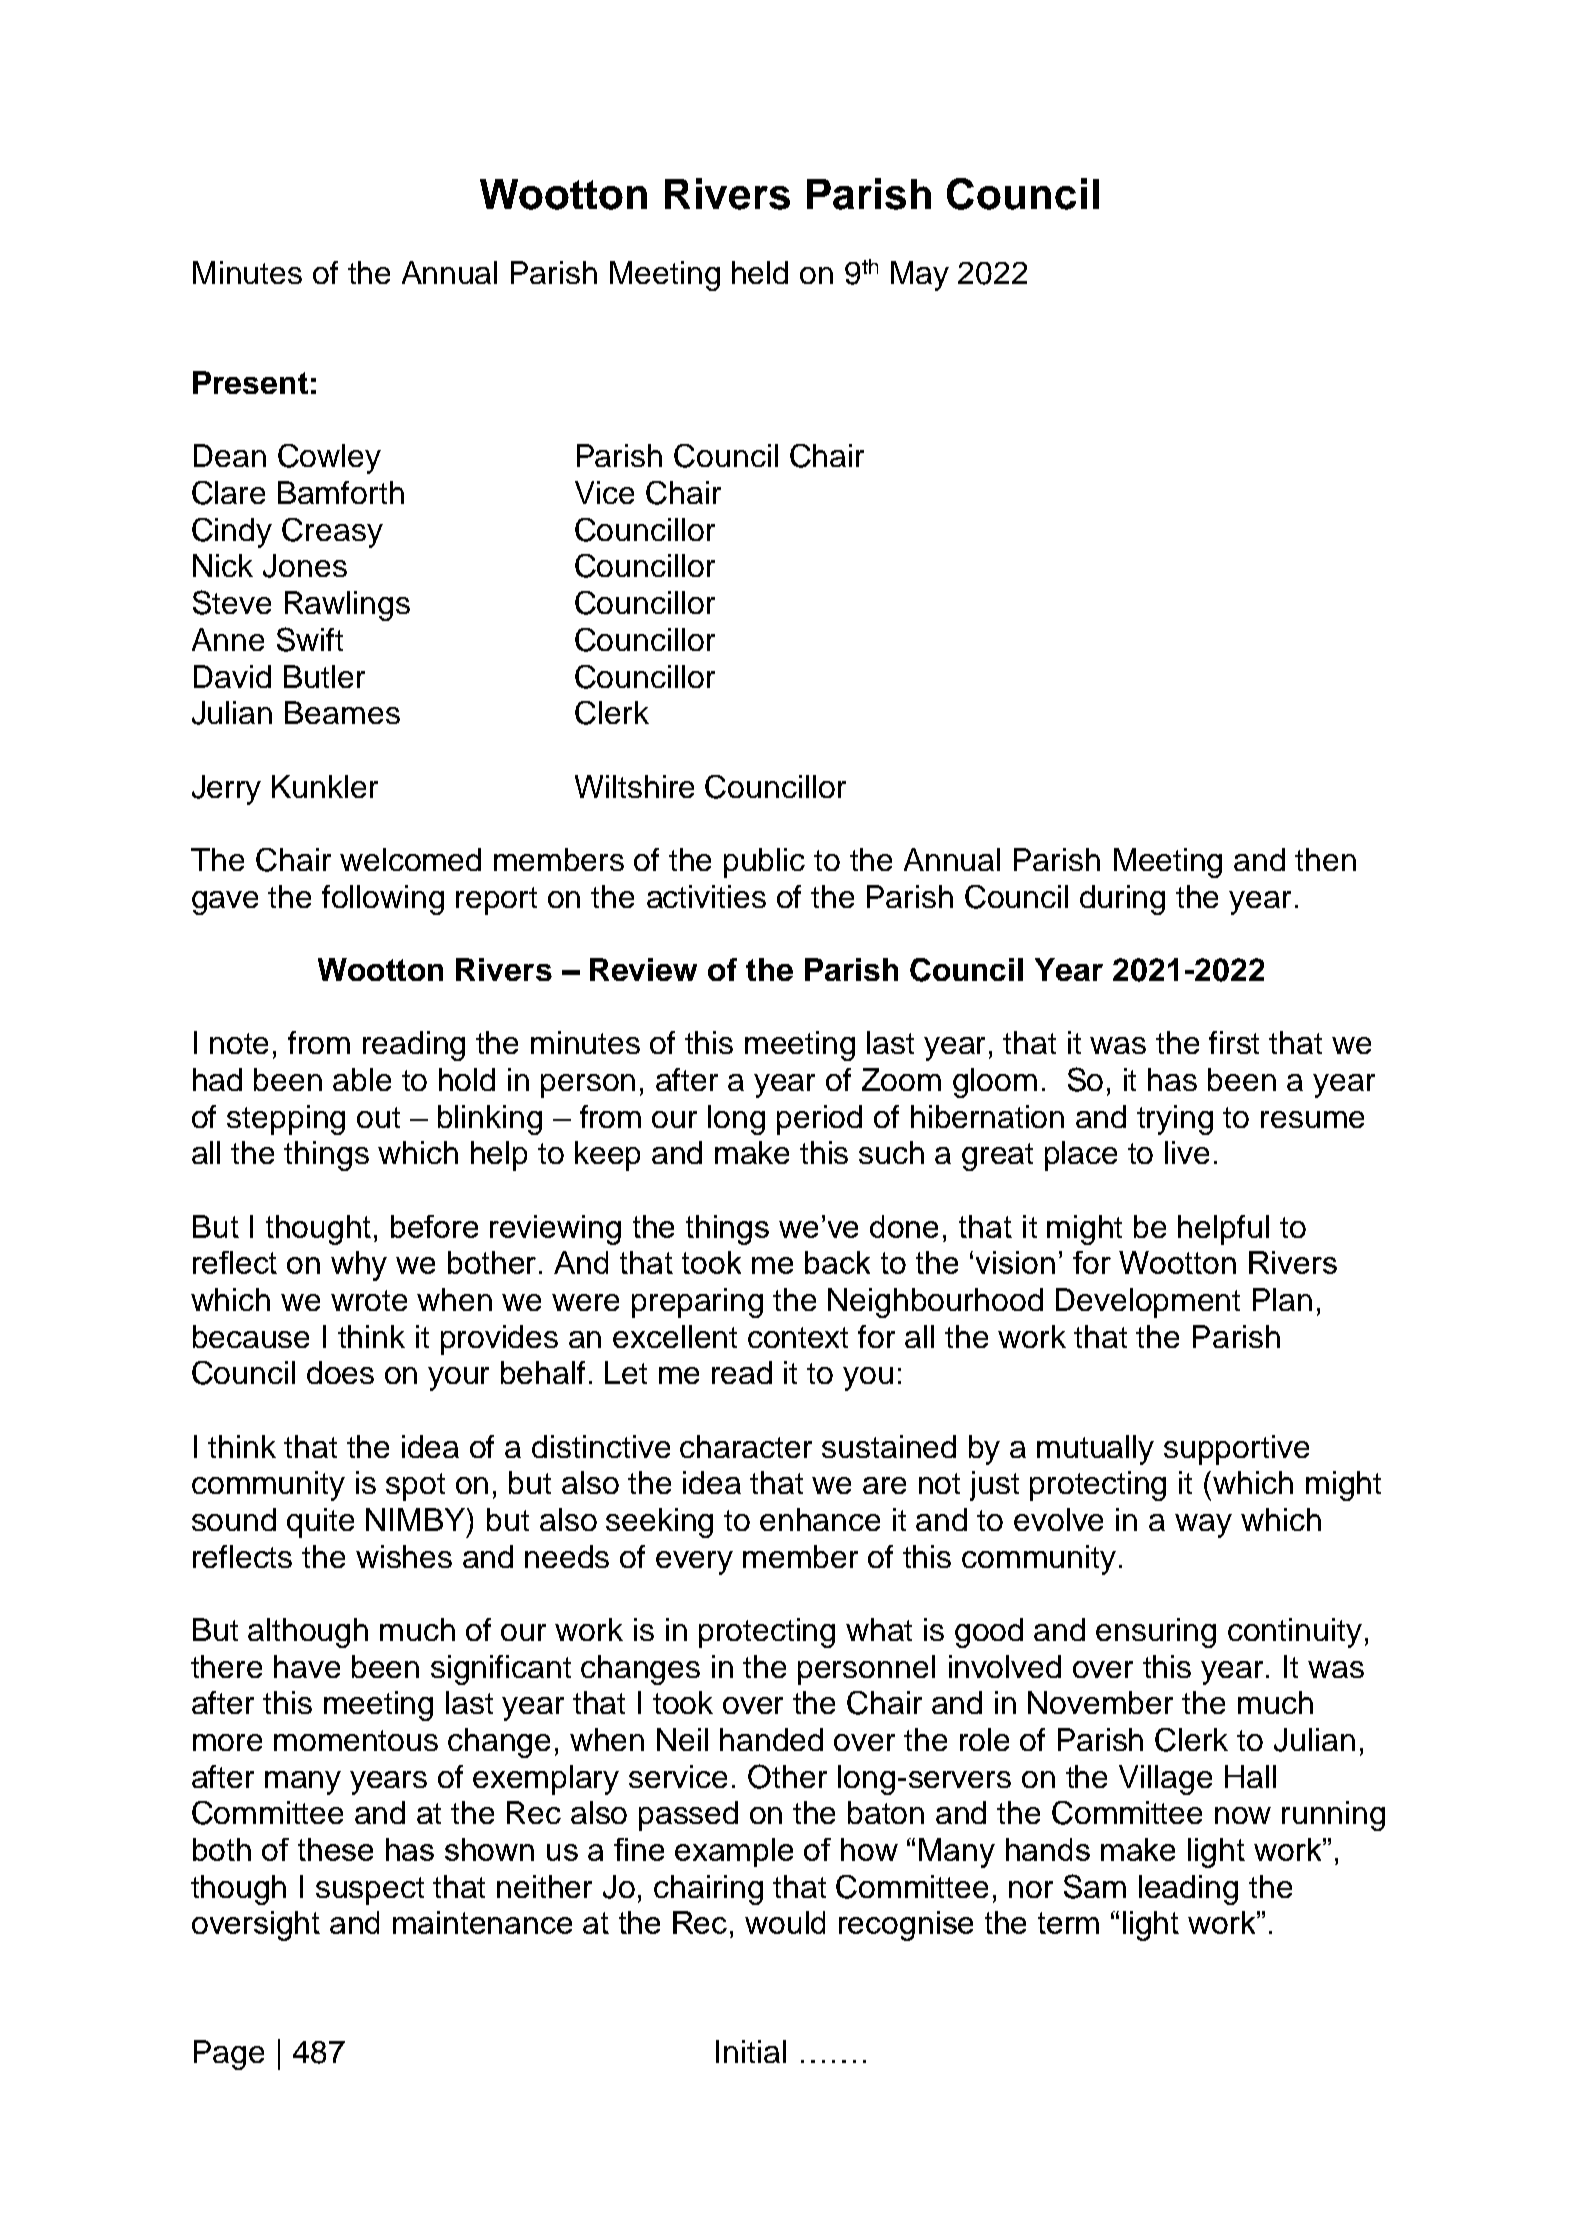 This page has height=2237, width=1582. I want to click on period, so click(819, 1120).
